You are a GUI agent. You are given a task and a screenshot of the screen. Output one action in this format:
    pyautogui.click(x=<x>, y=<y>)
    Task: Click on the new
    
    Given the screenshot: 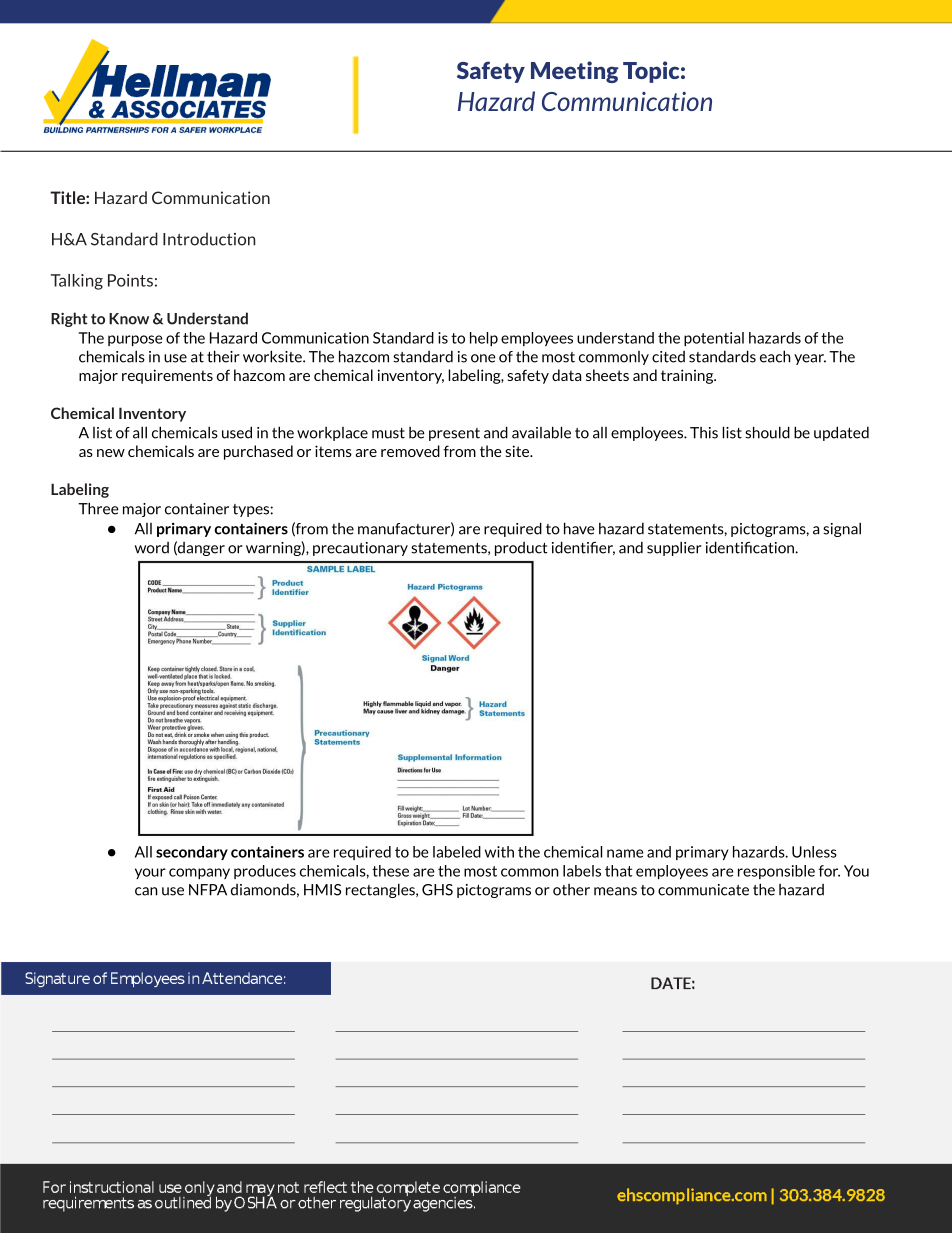 What is the action you would take?
    pyautogui.click(x=111, y=453)
